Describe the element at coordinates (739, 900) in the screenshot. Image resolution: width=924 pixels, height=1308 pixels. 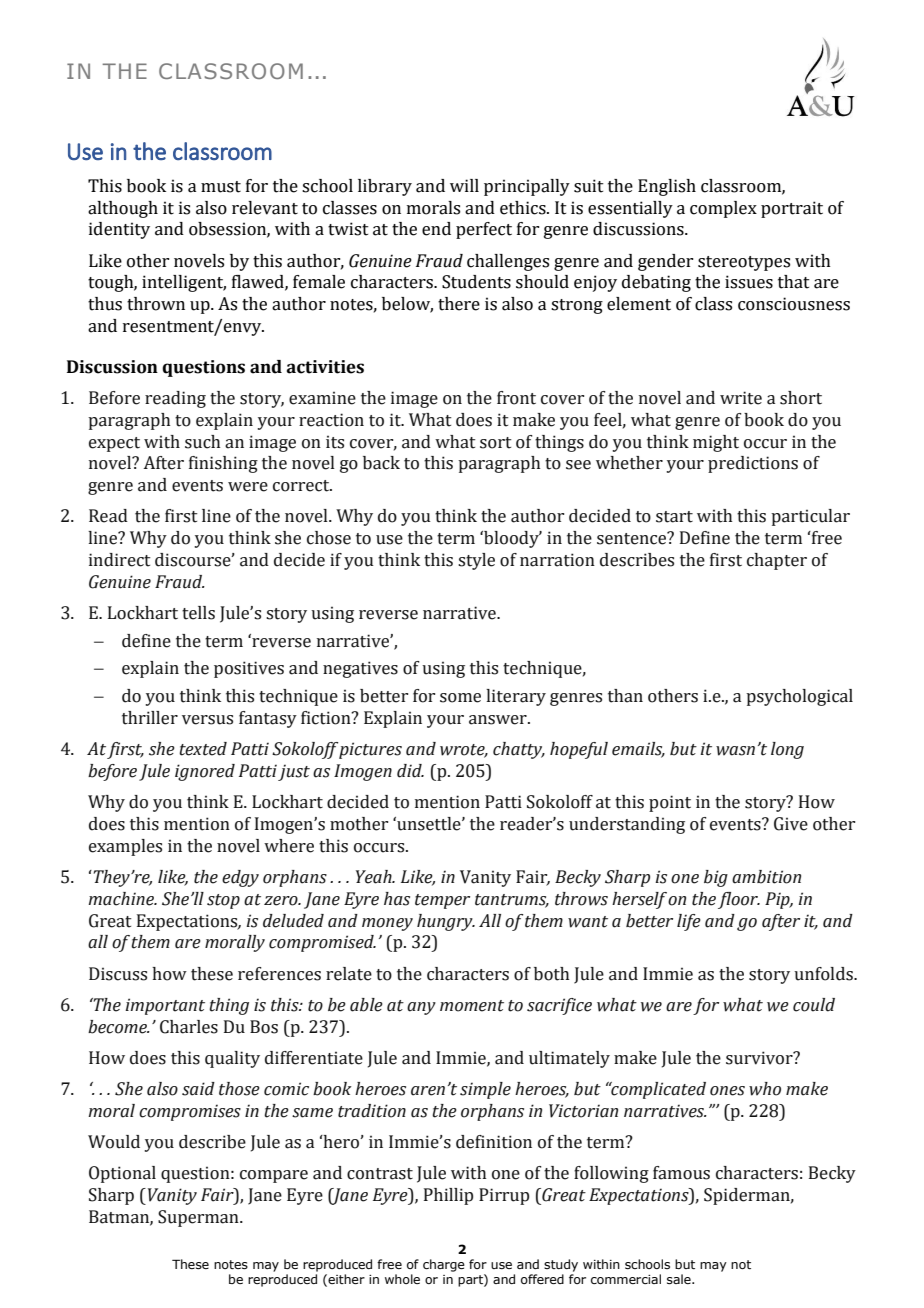
I see `floor` at that location.
